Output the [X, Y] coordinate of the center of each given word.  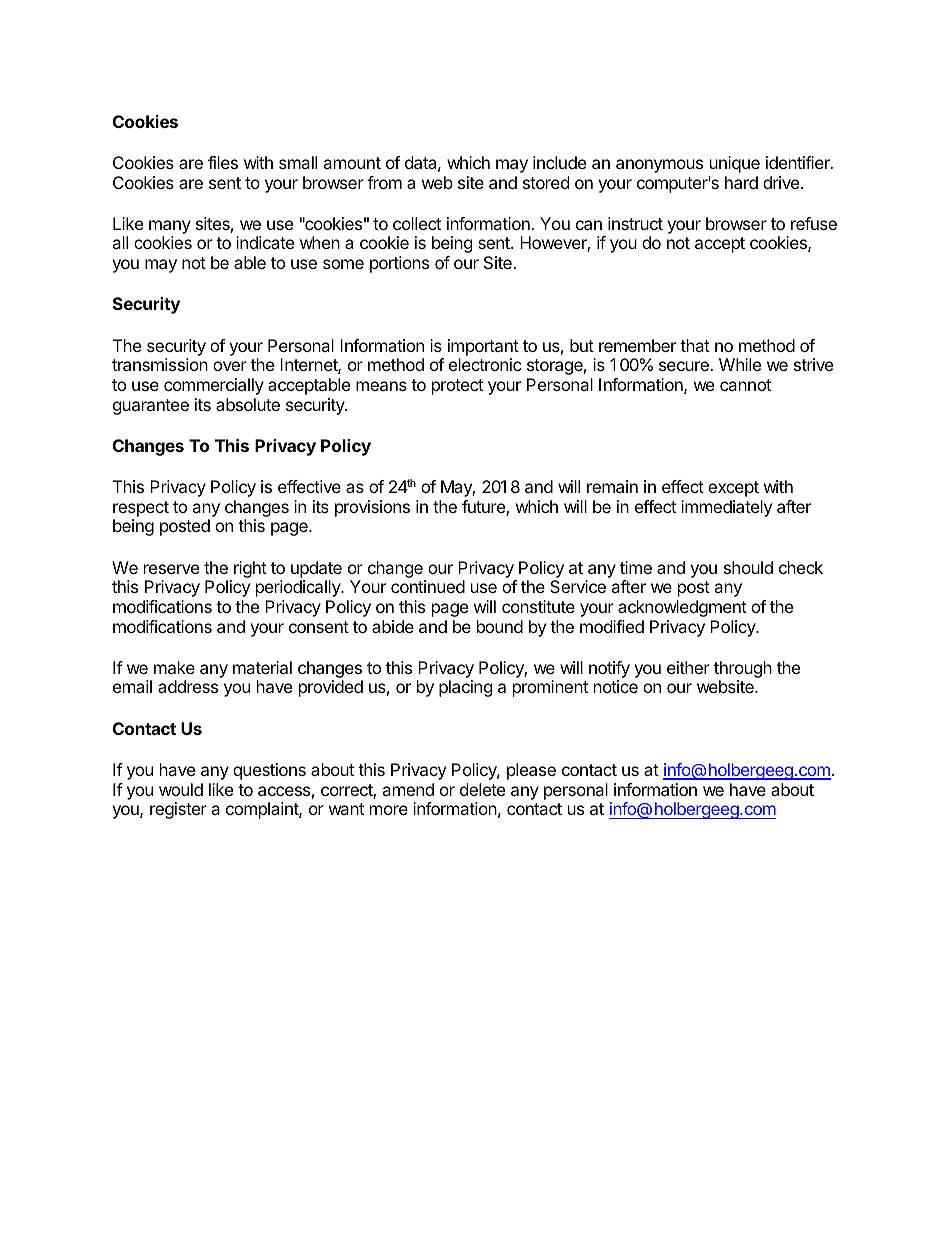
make [174, 667]
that [695, 345]
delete [482, 789]
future [484, 508]
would [181, 789]
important [483, 347]
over [230, 366]
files [223, 162]
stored [546, 182]
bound [500, 626]
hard [741, 182]
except [733, 489]
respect [141, 509]
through [743, 671]
